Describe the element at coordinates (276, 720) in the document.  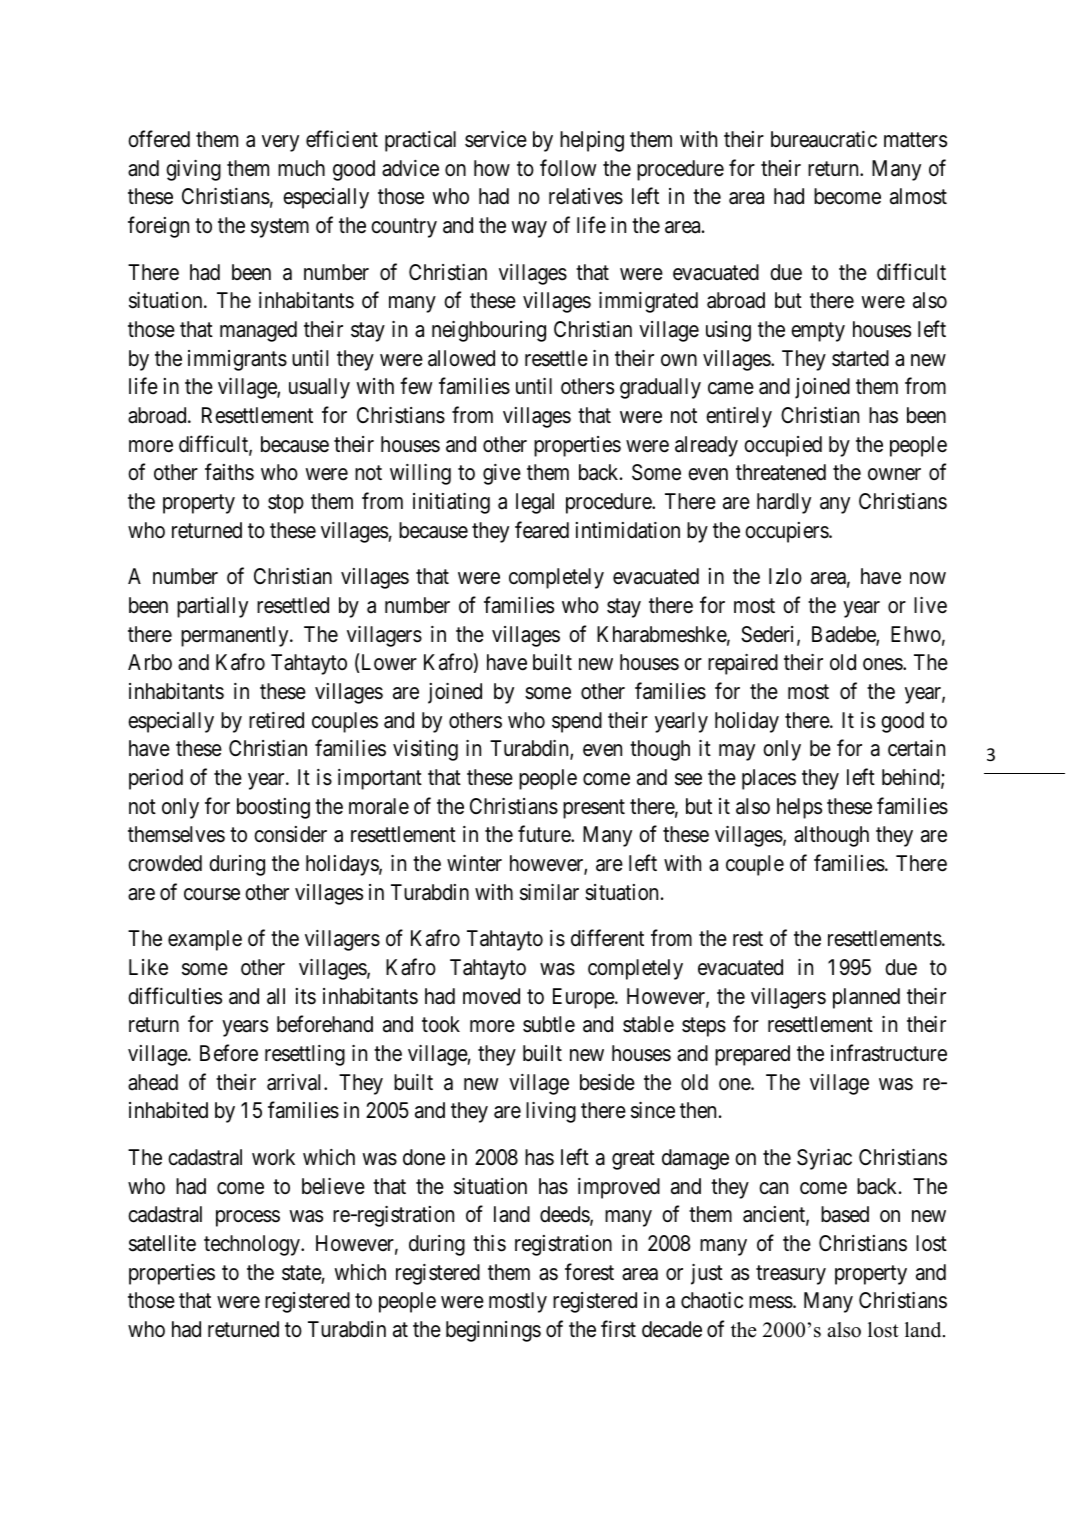
I see `retired` at that location.
